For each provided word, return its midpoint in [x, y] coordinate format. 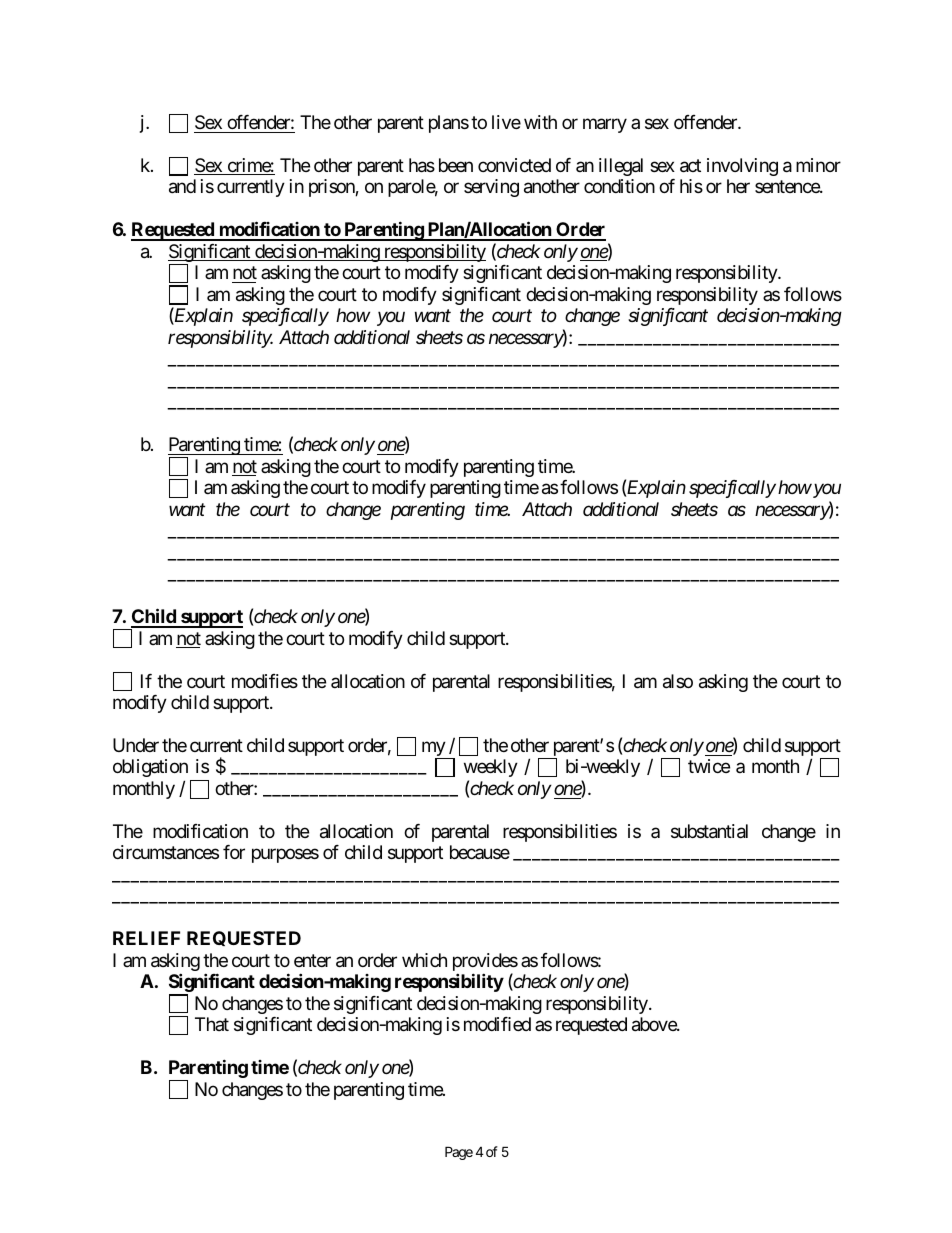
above [655, 1024]
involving [742, 167]
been [456, 165]
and [182, 186]
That [212, 1024]
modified [497, 1024]
